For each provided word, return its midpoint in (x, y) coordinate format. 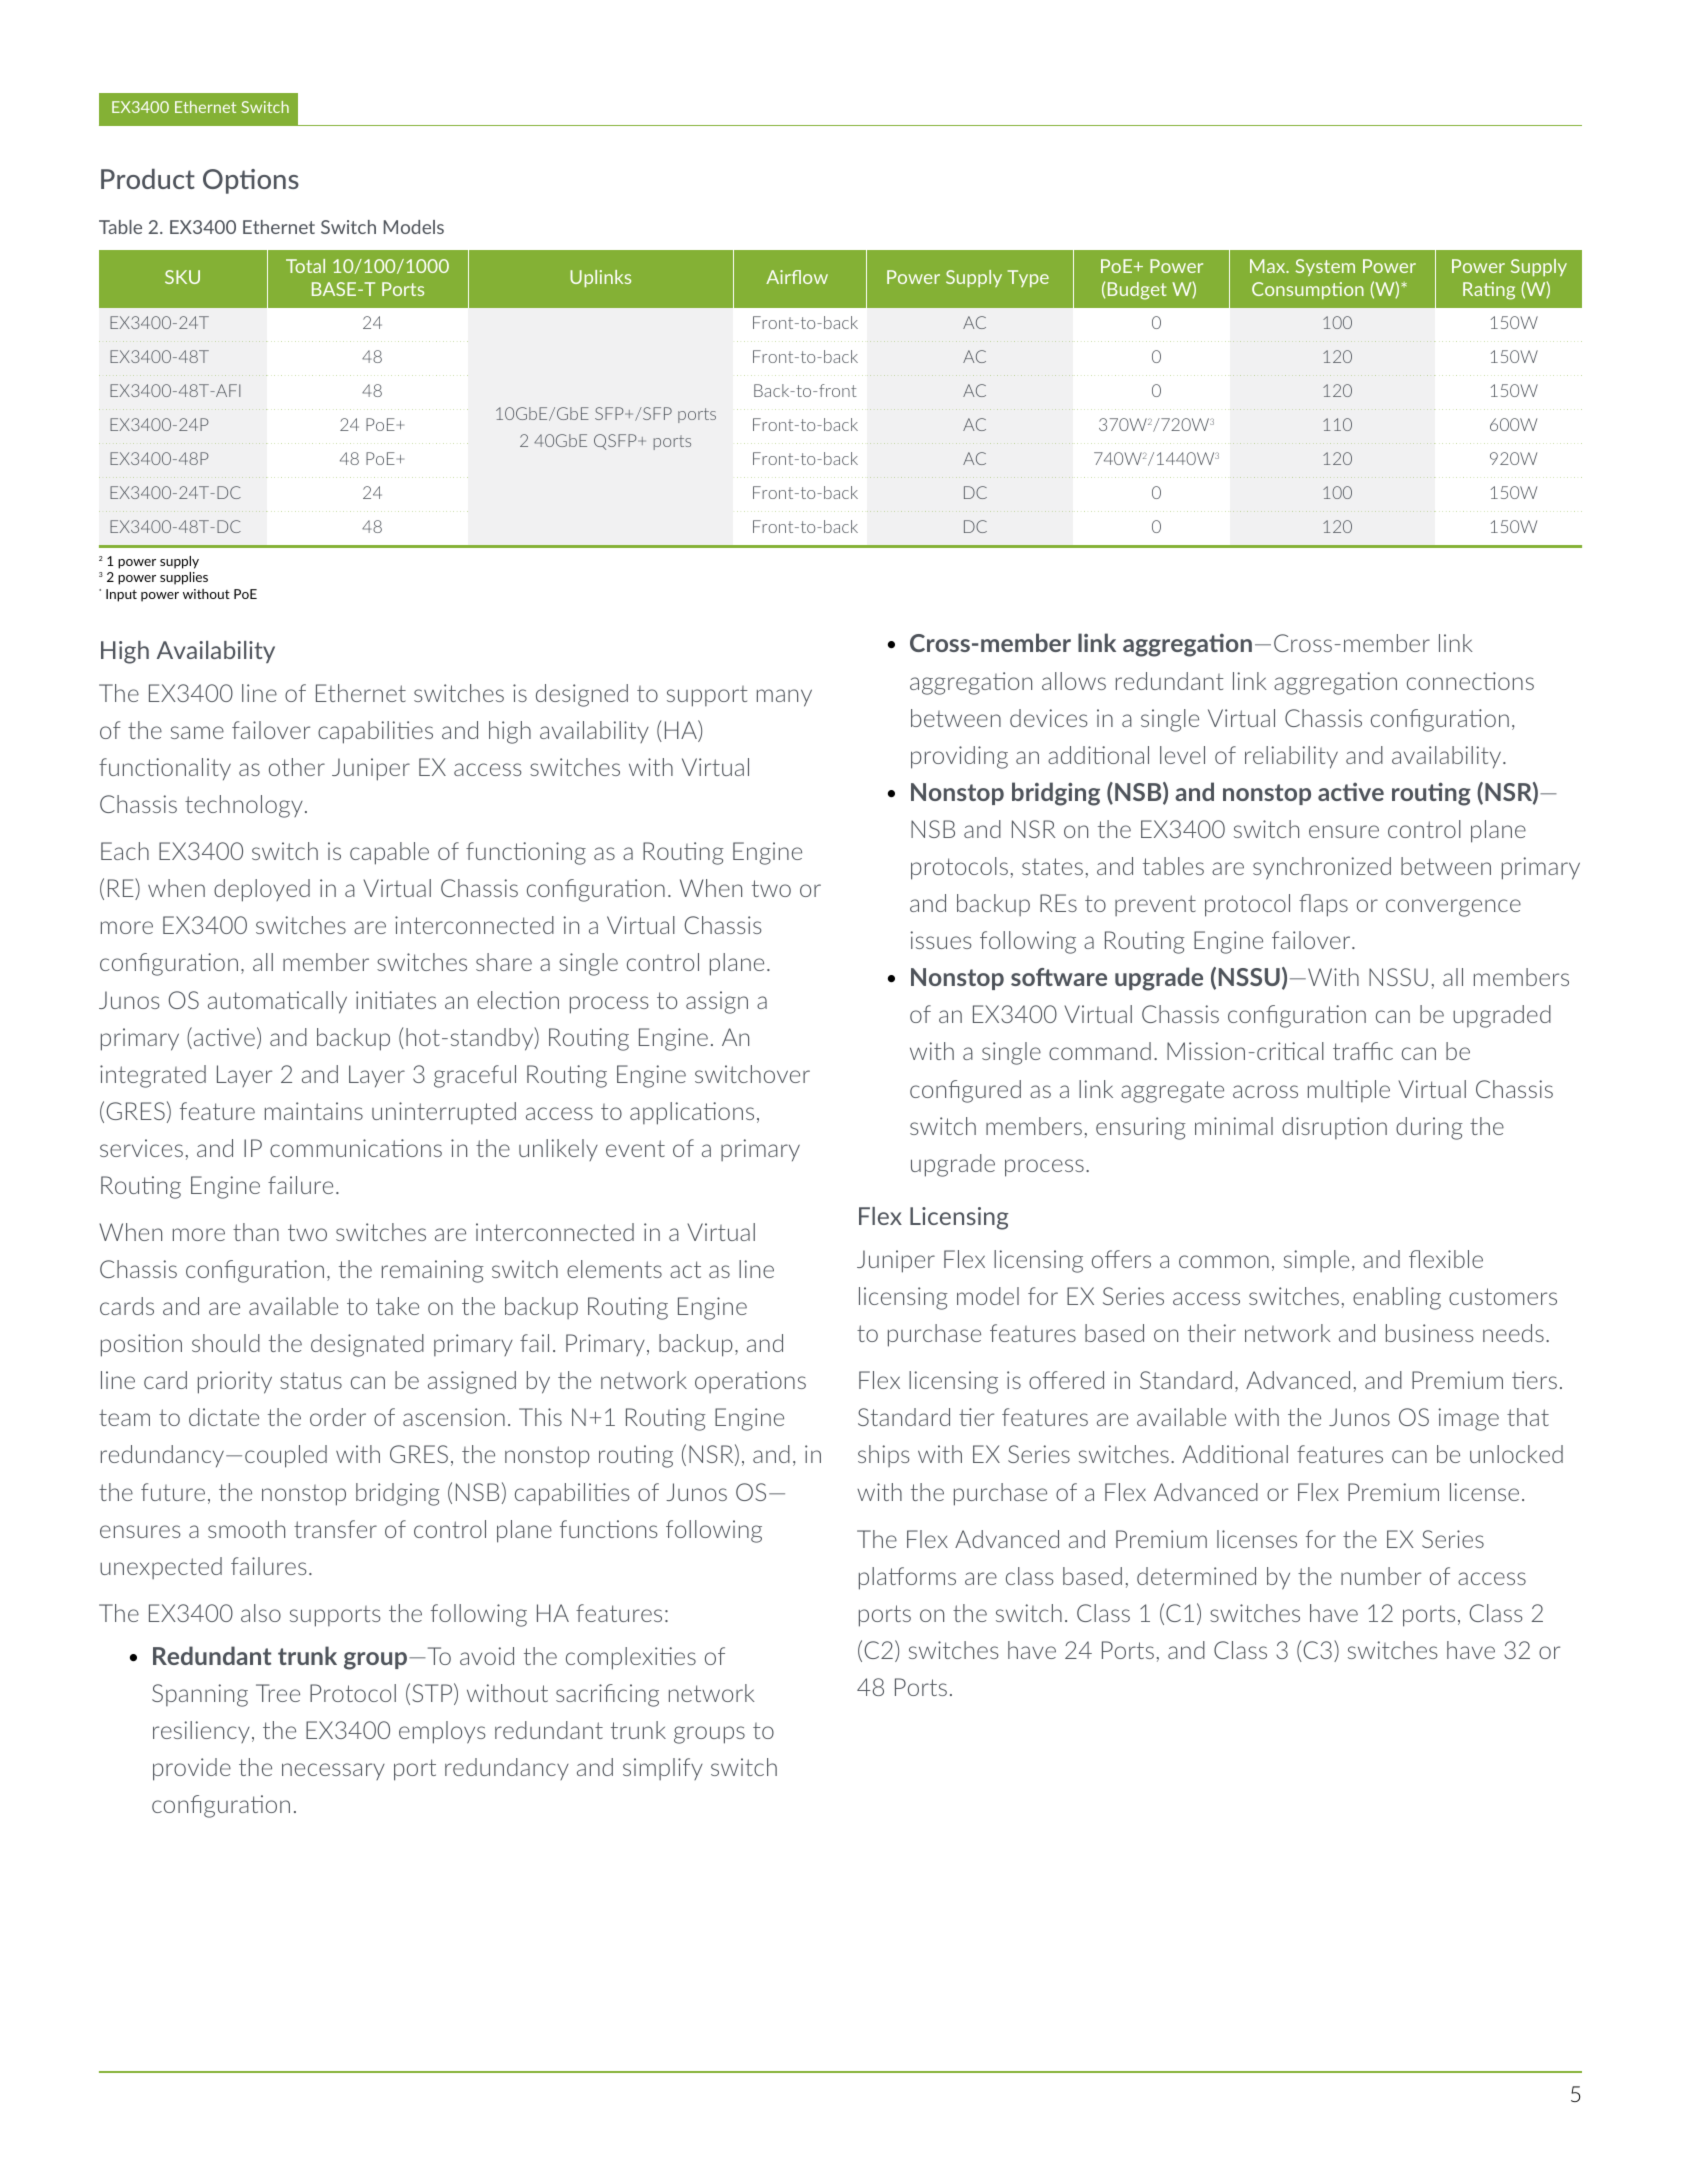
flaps (1323, 905)
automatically (277, 1002)
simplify (663, 1769)
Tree (278, 1693)
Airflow (797, 277)
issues (941, 940)
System (1325, 267)
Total (305, 266)
